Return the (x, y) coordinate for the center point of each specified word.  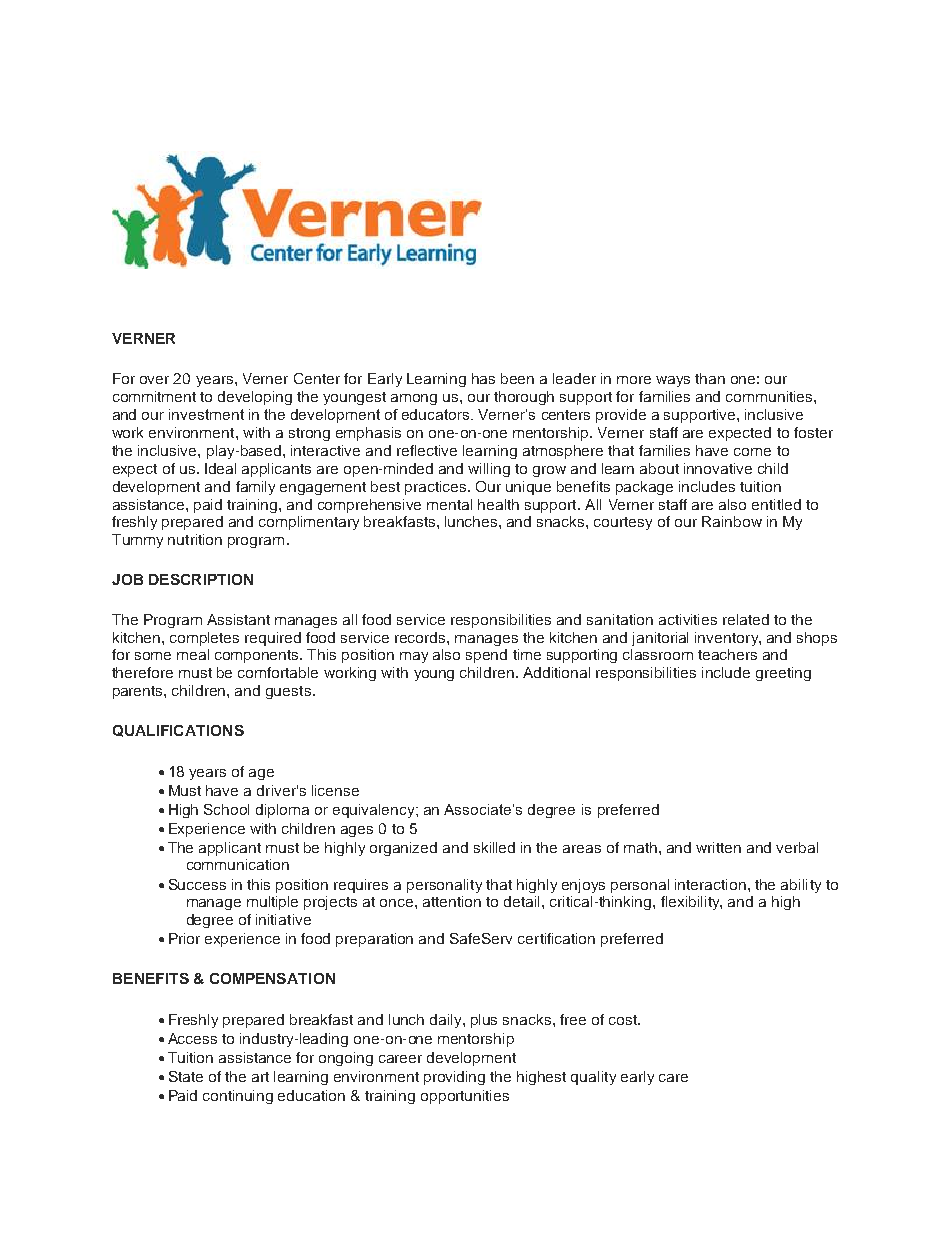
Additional (556, 672)
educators (435, 414)
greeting (783, 674)
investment (206, 414)
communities (770, 396)
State (186, 1076)
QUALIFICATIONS (178, 731)
